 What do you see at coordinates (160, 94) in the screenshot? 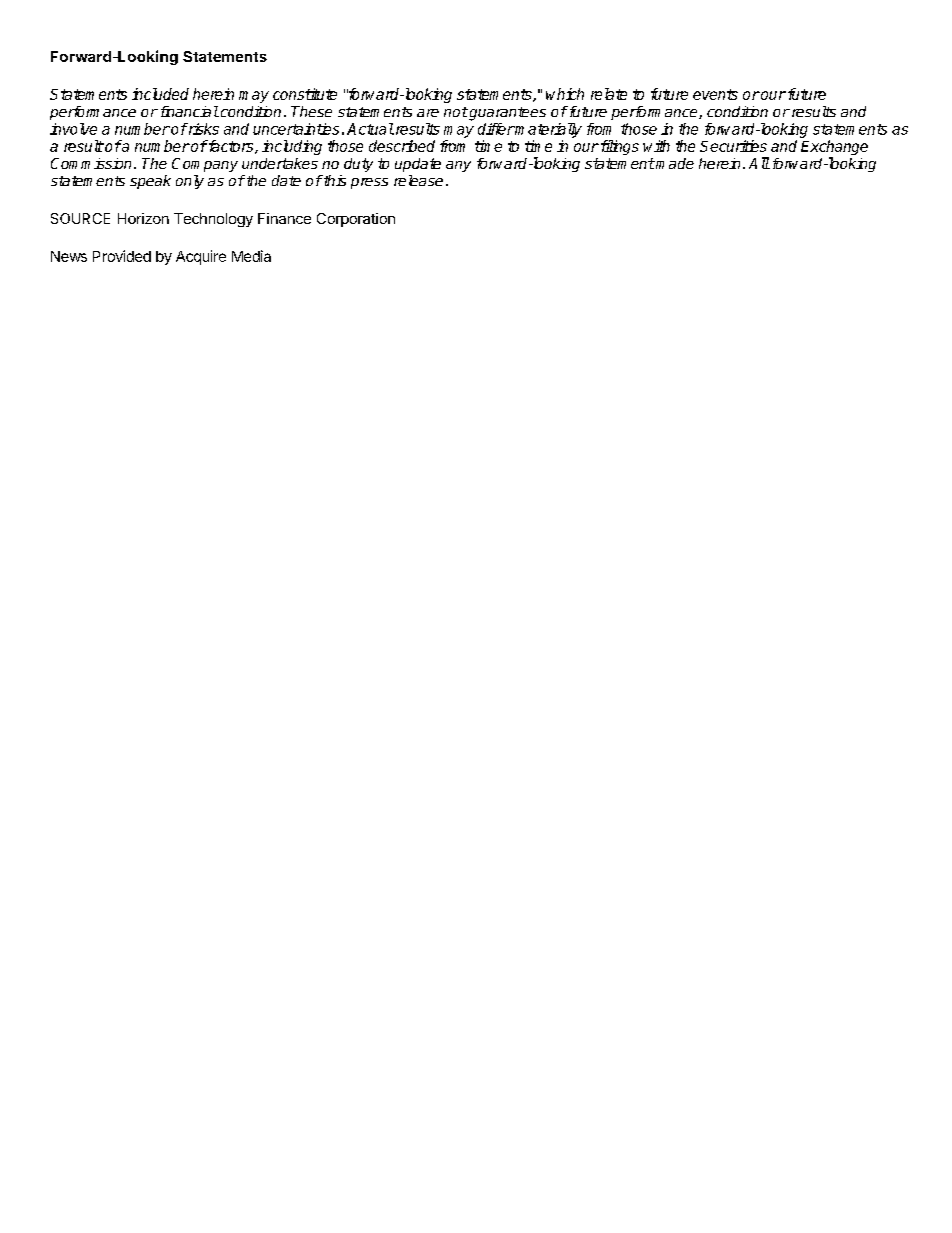
I see `included` at bounding box center [160, 94].
